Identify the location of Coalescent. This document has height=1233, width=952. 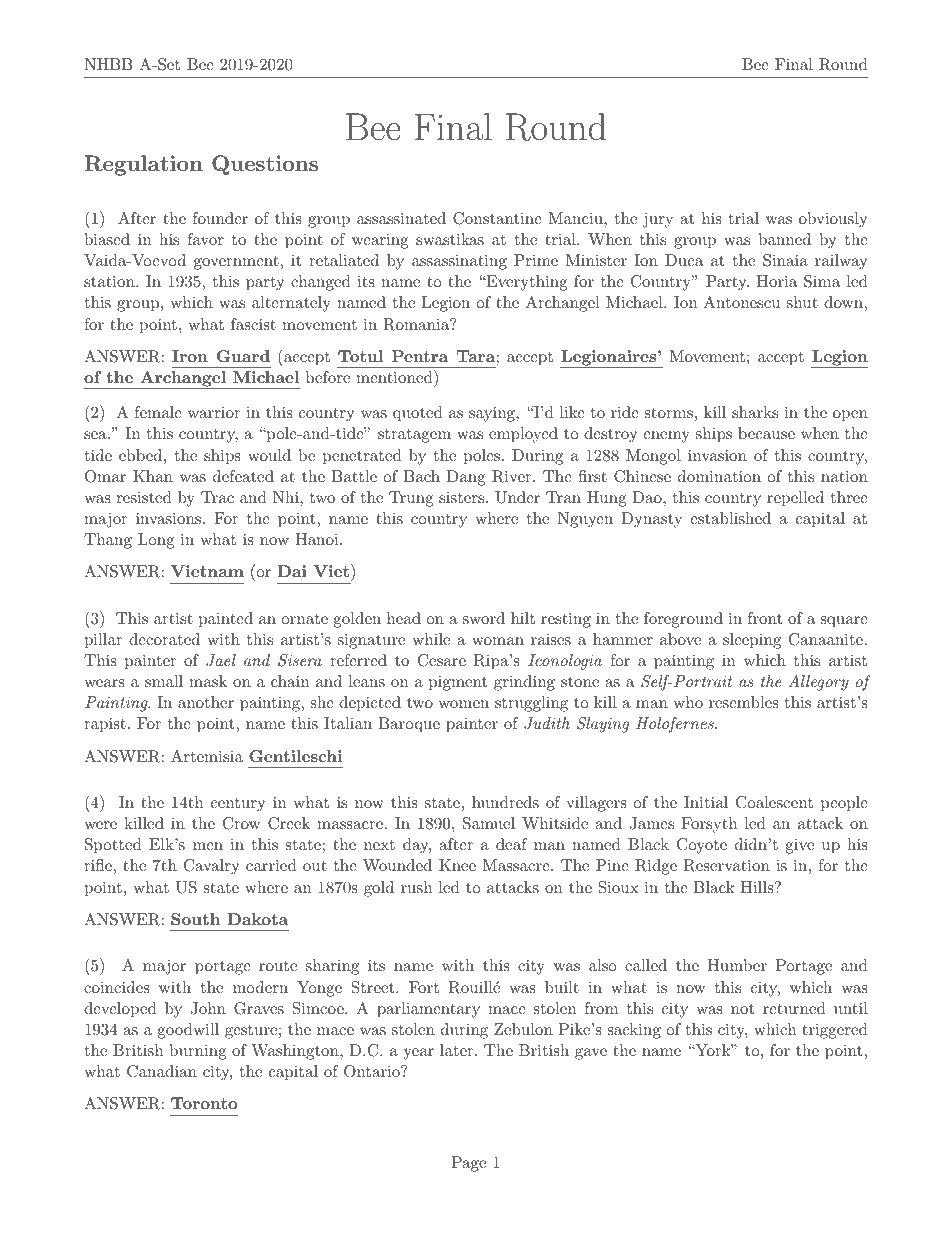
(774, 802).
